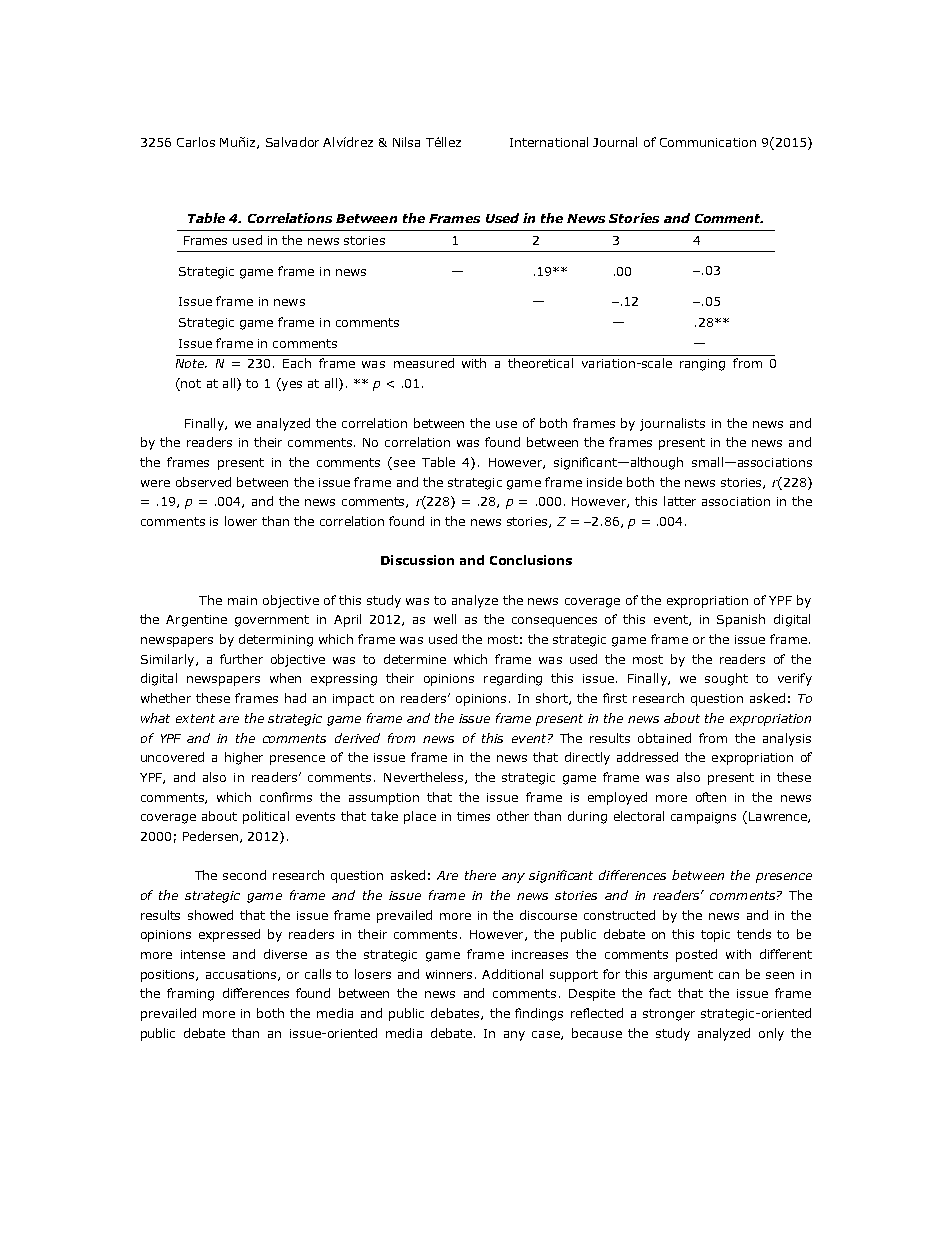 The image size is (952, 1233). What do you see at coordinates (241, 521) in the document?
I see `lower` at bounding box center [241, 521].
